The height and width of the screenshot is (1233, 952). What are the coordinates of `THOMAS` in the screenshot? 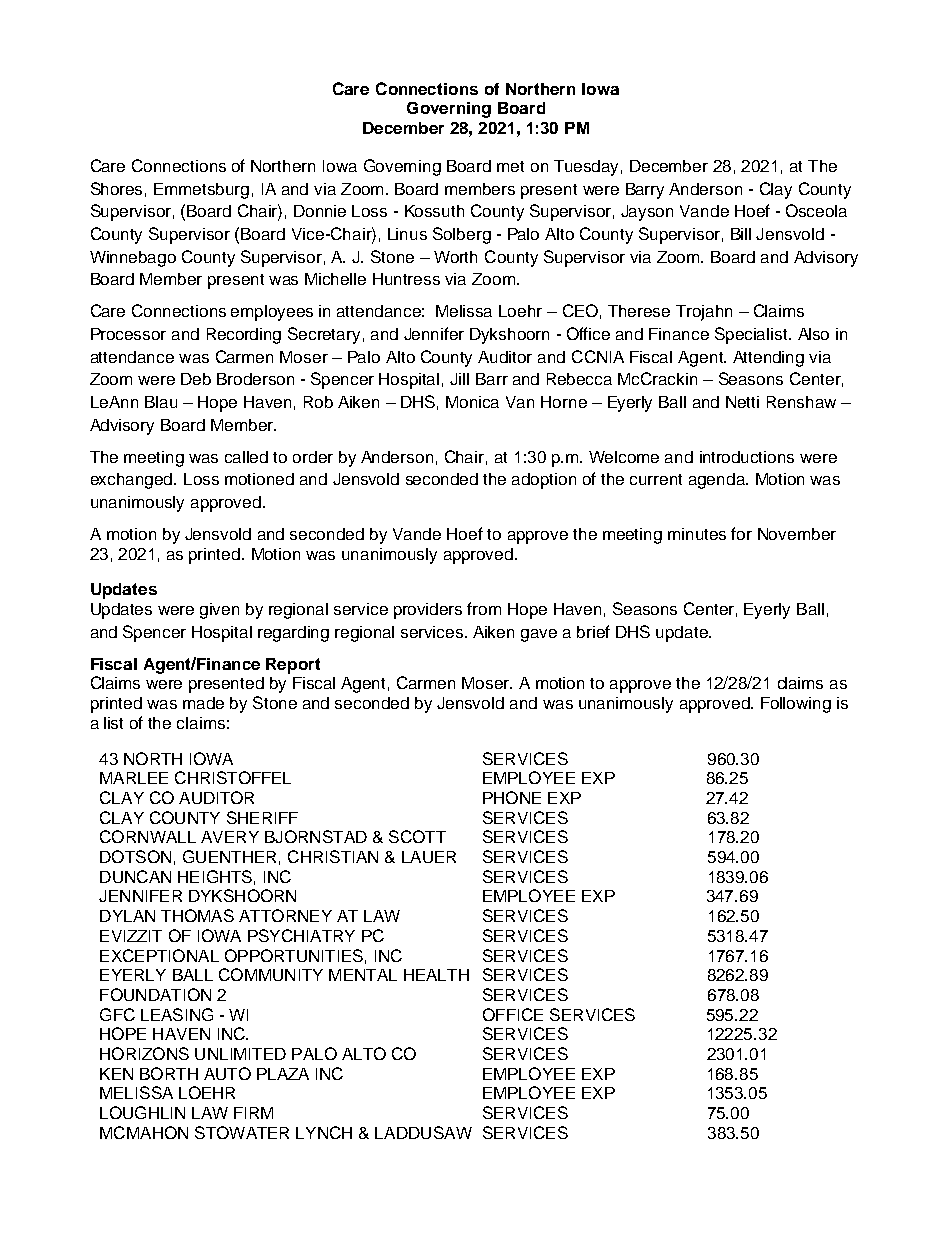 It's located at (197, 915).
